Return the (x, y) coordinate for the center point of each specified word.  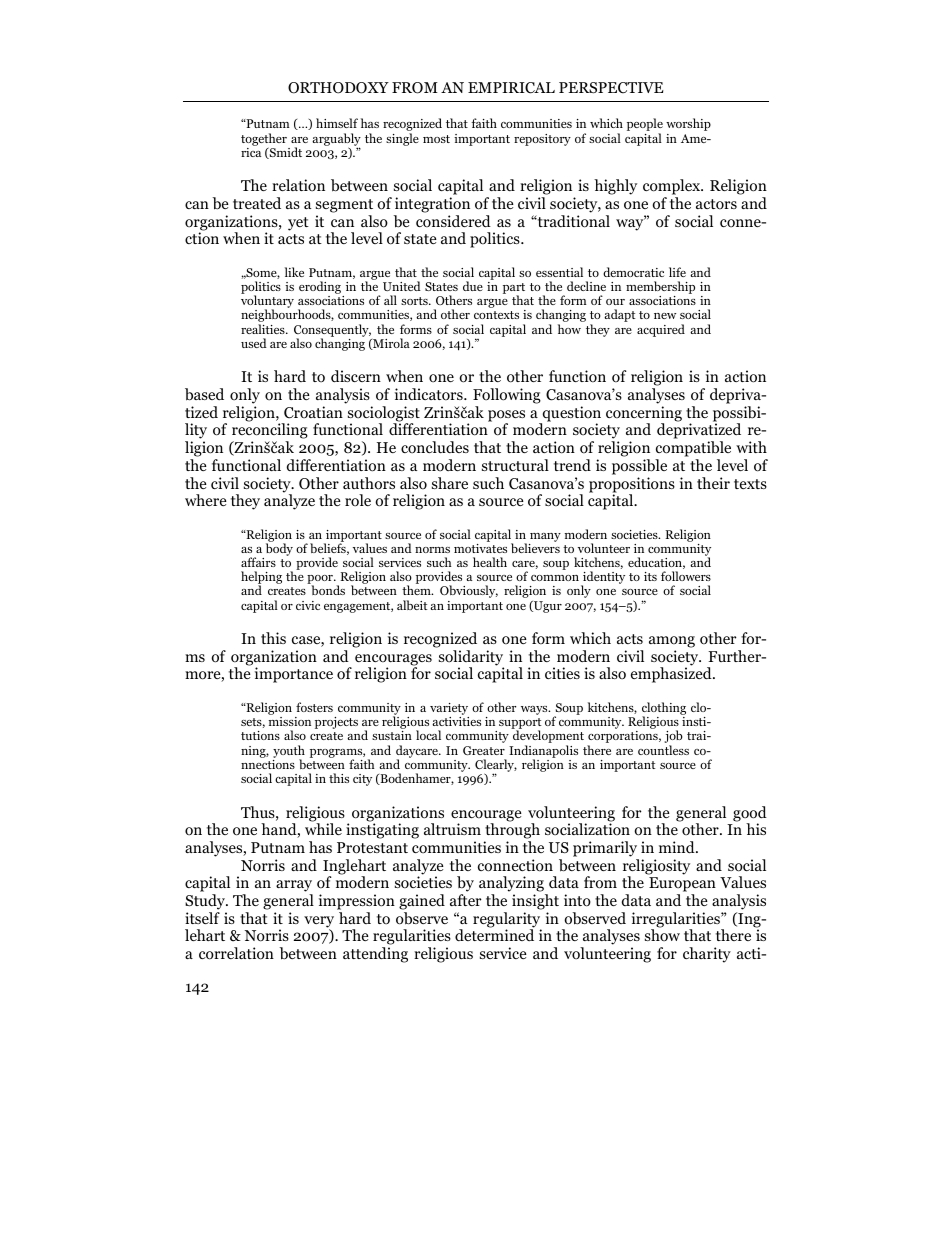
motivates (480, 548)
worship (688, 124)
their (713, 483)
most (436, 139)
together (264, 140)
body (279, 549)
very (319, 923)
